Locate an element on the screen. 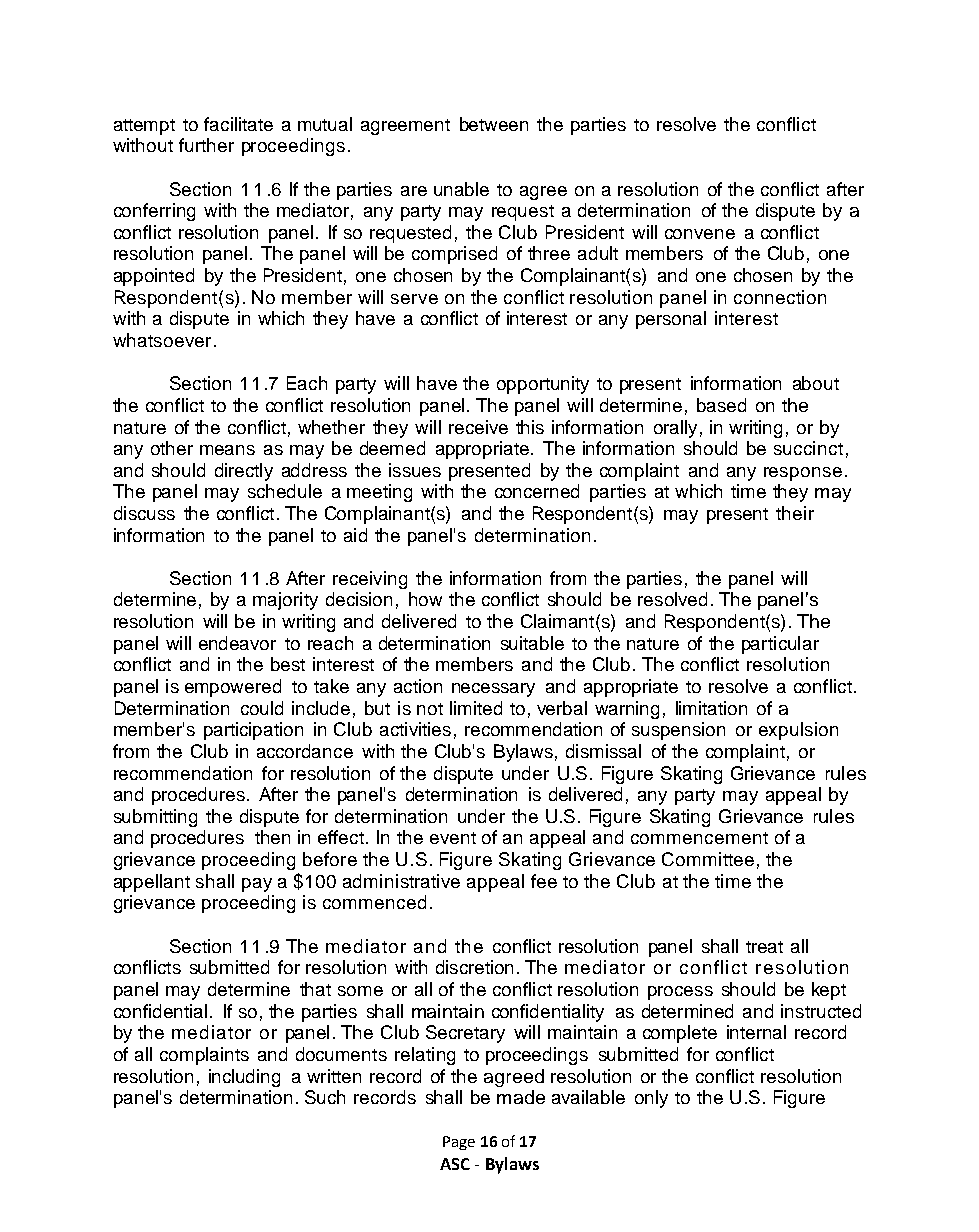  between is located at coordinates (494, 124).
